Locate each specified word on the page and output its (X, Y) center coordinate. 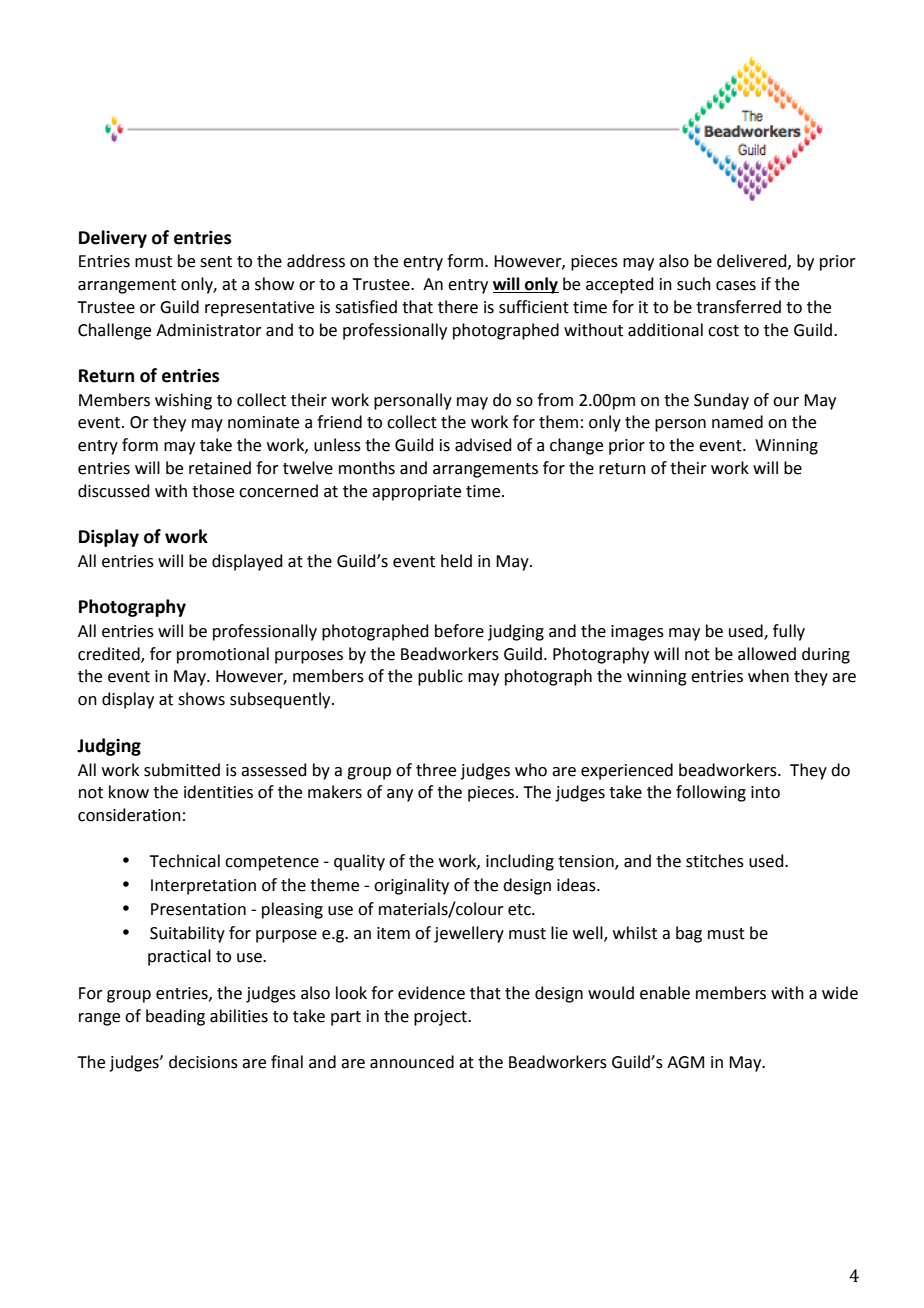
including (520, 862)
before (459, 631)
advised (483, 445)
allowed (767, 654)
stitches (715, 861)
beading (175, 1017)
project (441, 1018)
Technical (184, 861)
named (737, 422)
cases (736, 286)
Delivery (113, 239)
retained (220, 468)
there (458, 307)
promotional (223, 655)
